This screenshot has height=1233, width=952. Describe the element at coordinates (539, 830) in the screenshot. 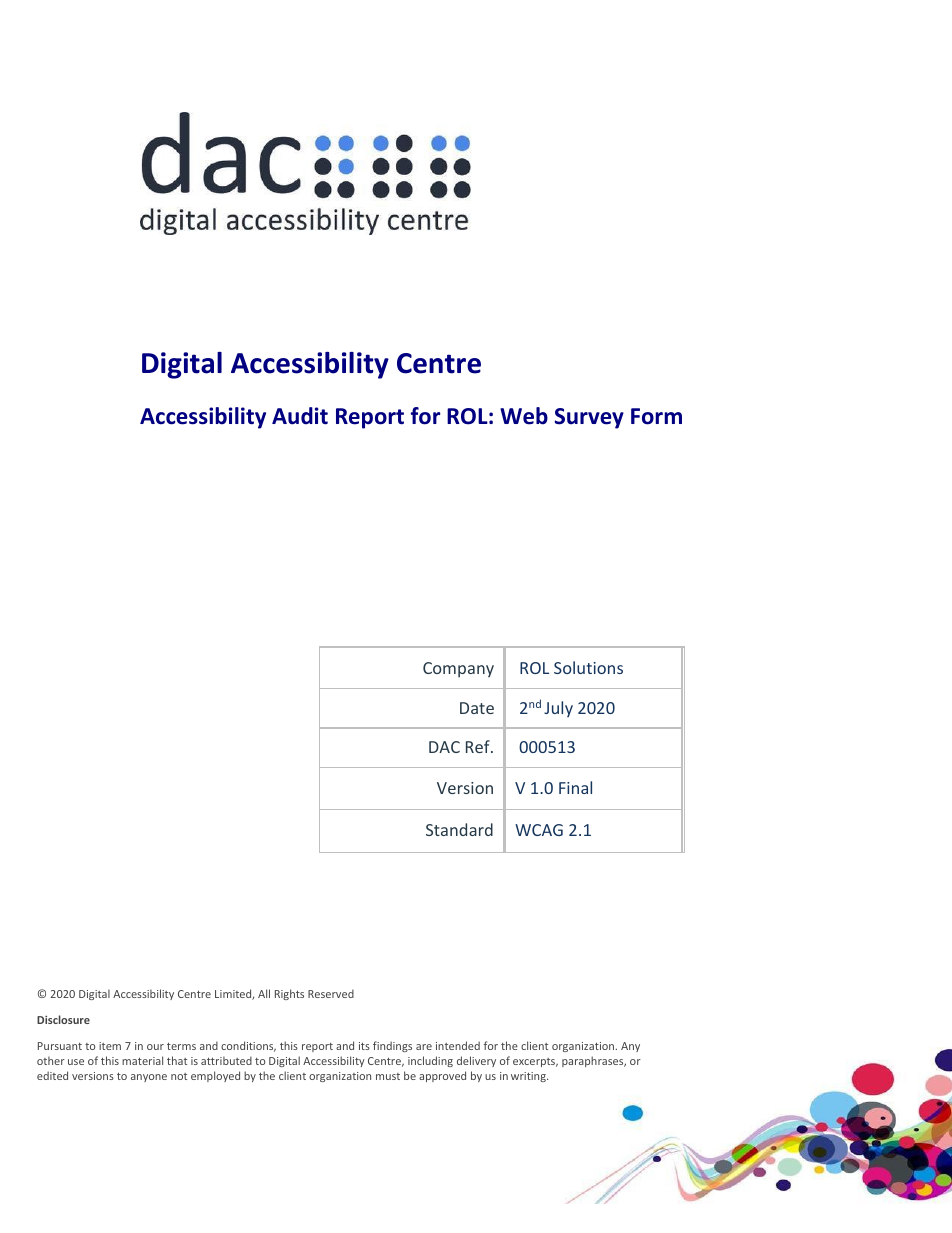

I see `WCAG` at that location.
